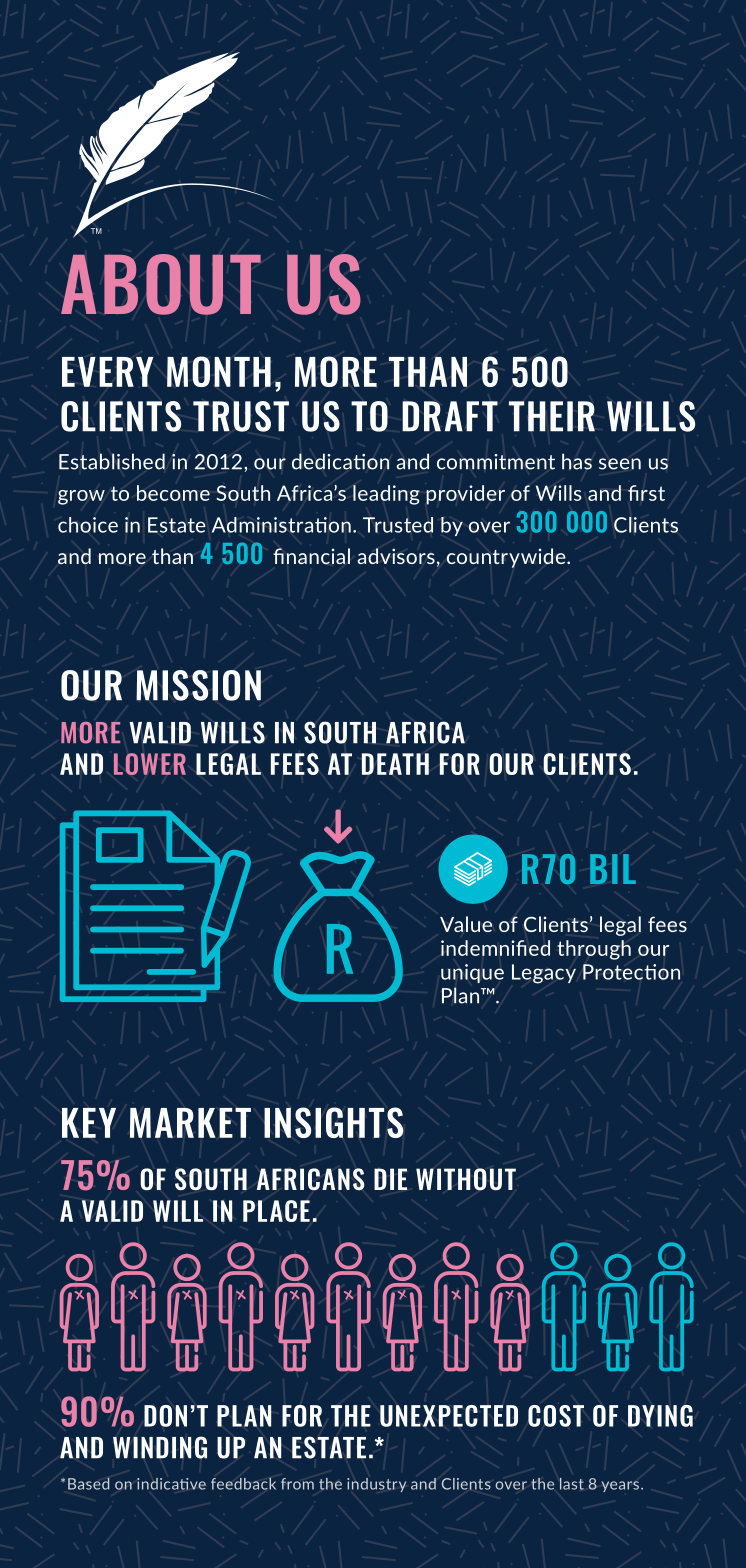  I want to click on THEIR, so click(552, 416).
